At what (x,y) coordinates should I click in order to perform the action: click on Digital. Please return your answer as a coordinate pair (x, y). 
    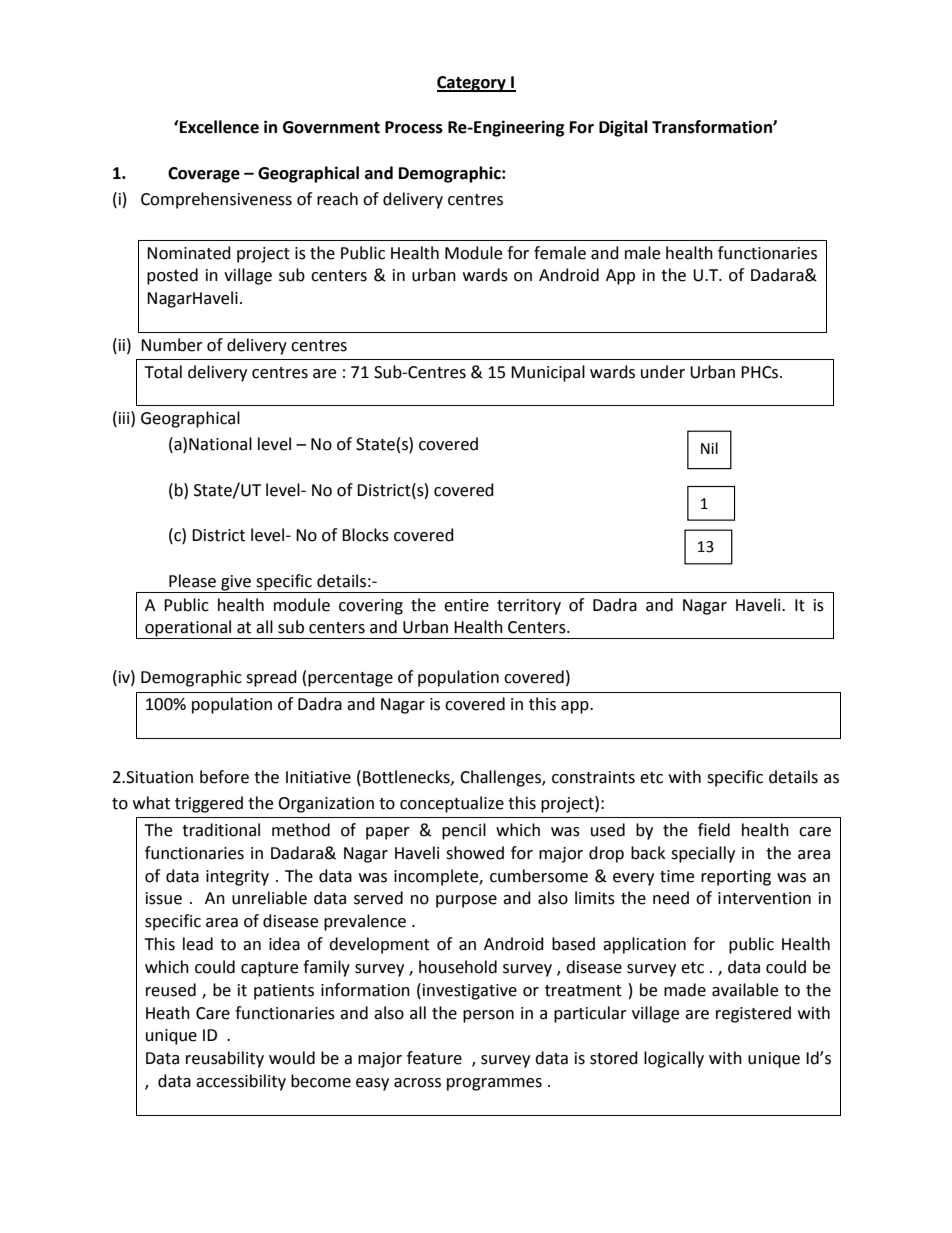
    Looking at the image, I should click on (623, 128).
